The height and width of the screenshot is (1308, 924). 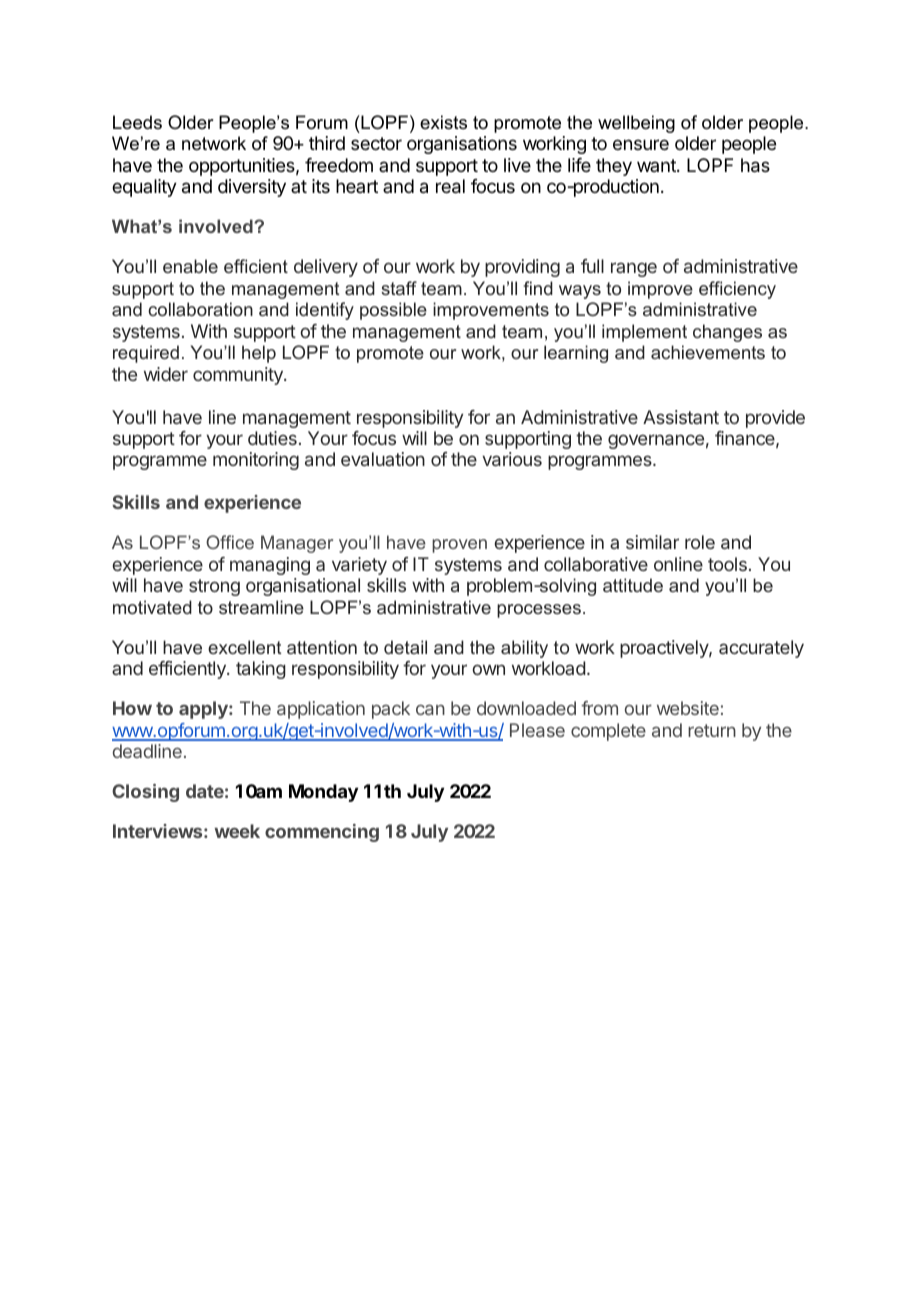 What do you see at coordinates (727, 564) in the screenshot?
I see `tools` at bounding box center [727, 564].
